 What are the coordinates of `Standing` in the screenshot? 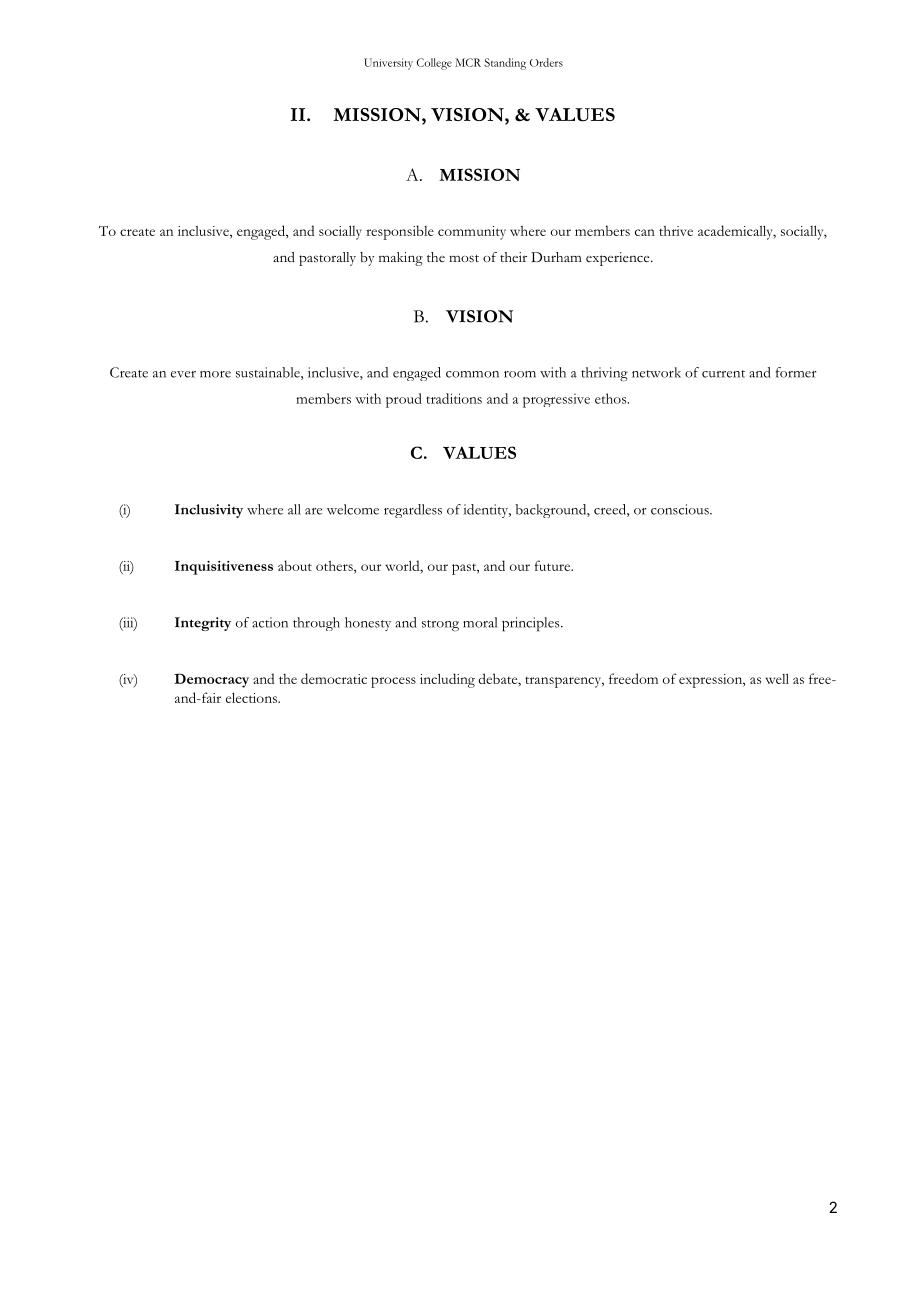 It's located at (505, 64).
